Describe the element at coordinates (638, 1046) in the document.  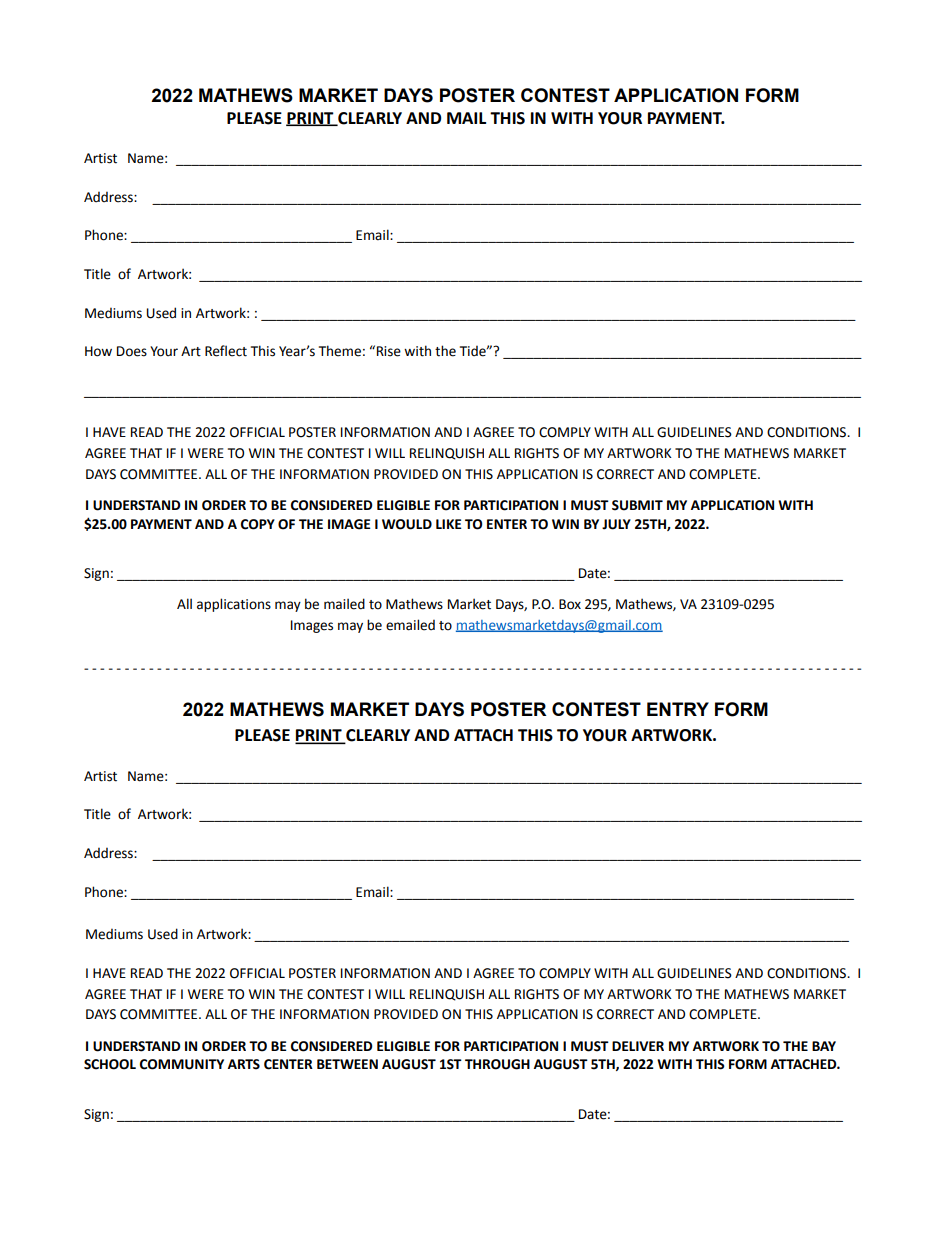
I see `DELIVER` at that location.
